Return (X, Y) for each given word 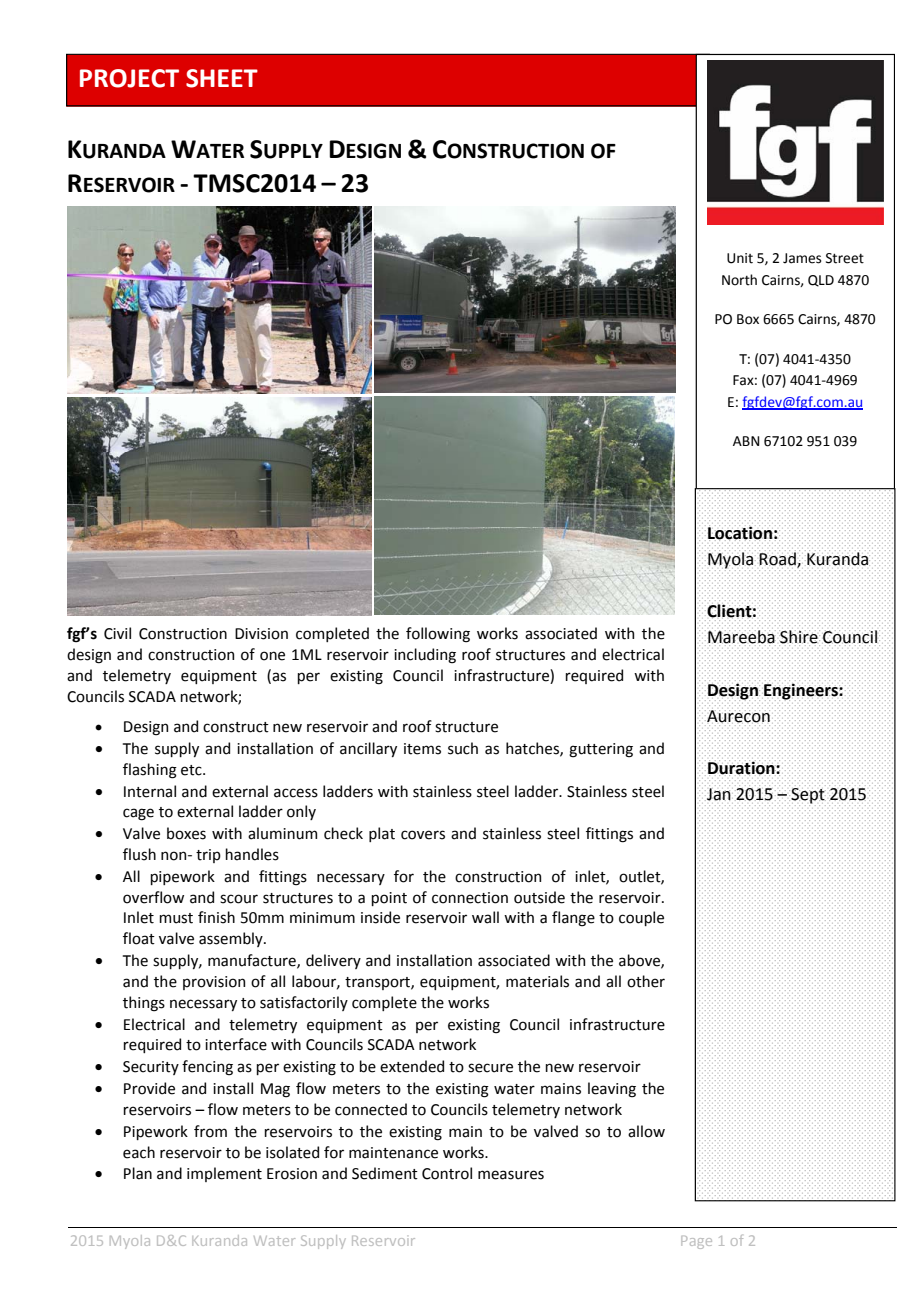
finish (216, 917)
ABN (746, 441)
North (739, 280)
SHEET (222, 78)
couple (641, 918)
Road (778, 558)
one (272, 656)
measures (511, 1175)
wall (485, 917)
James (802, 258)
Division (261, 634)
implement (224, 1174)
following (438, 635)
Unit (740, 258)
